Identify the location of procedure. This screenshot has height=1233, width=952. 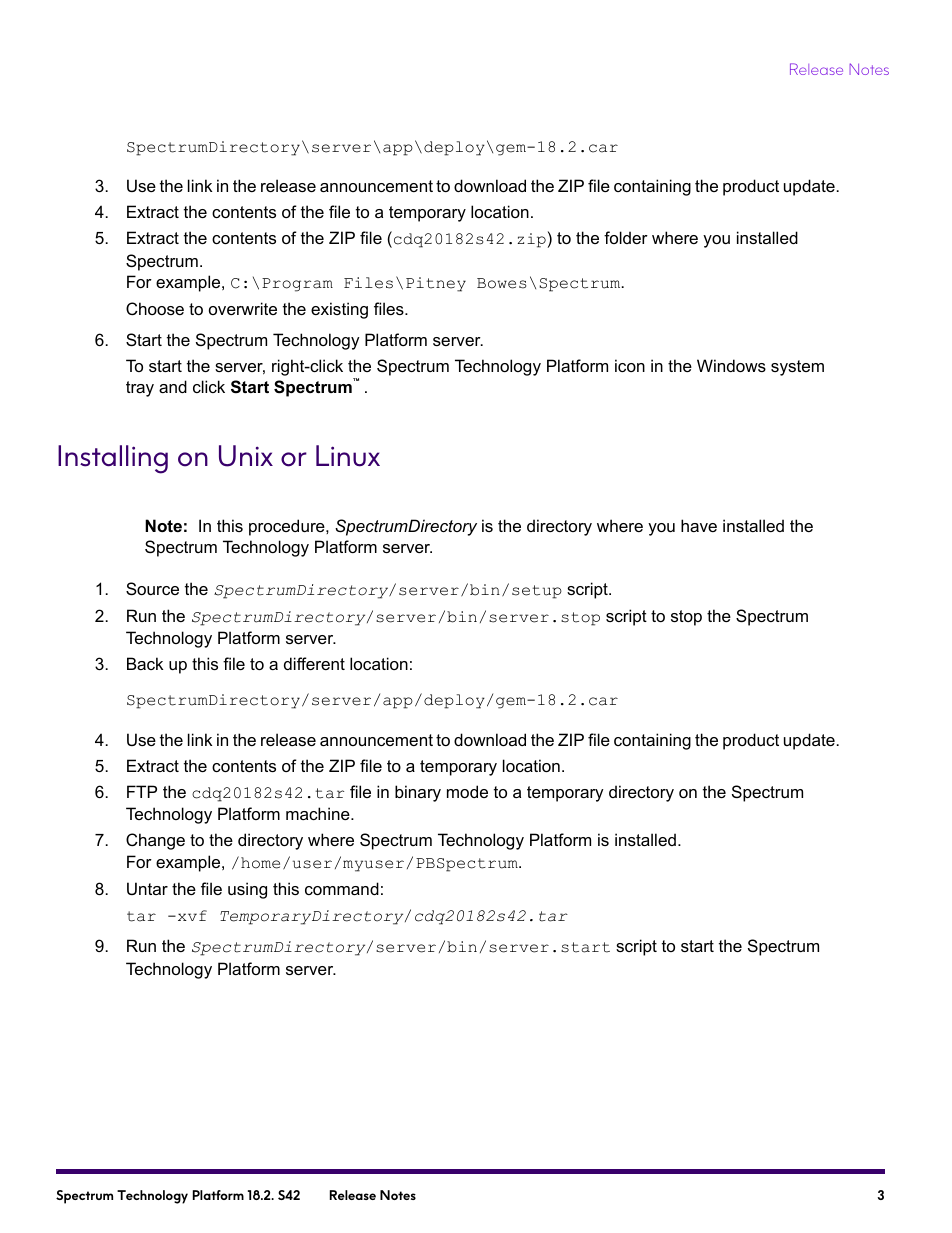
(288, 527).
